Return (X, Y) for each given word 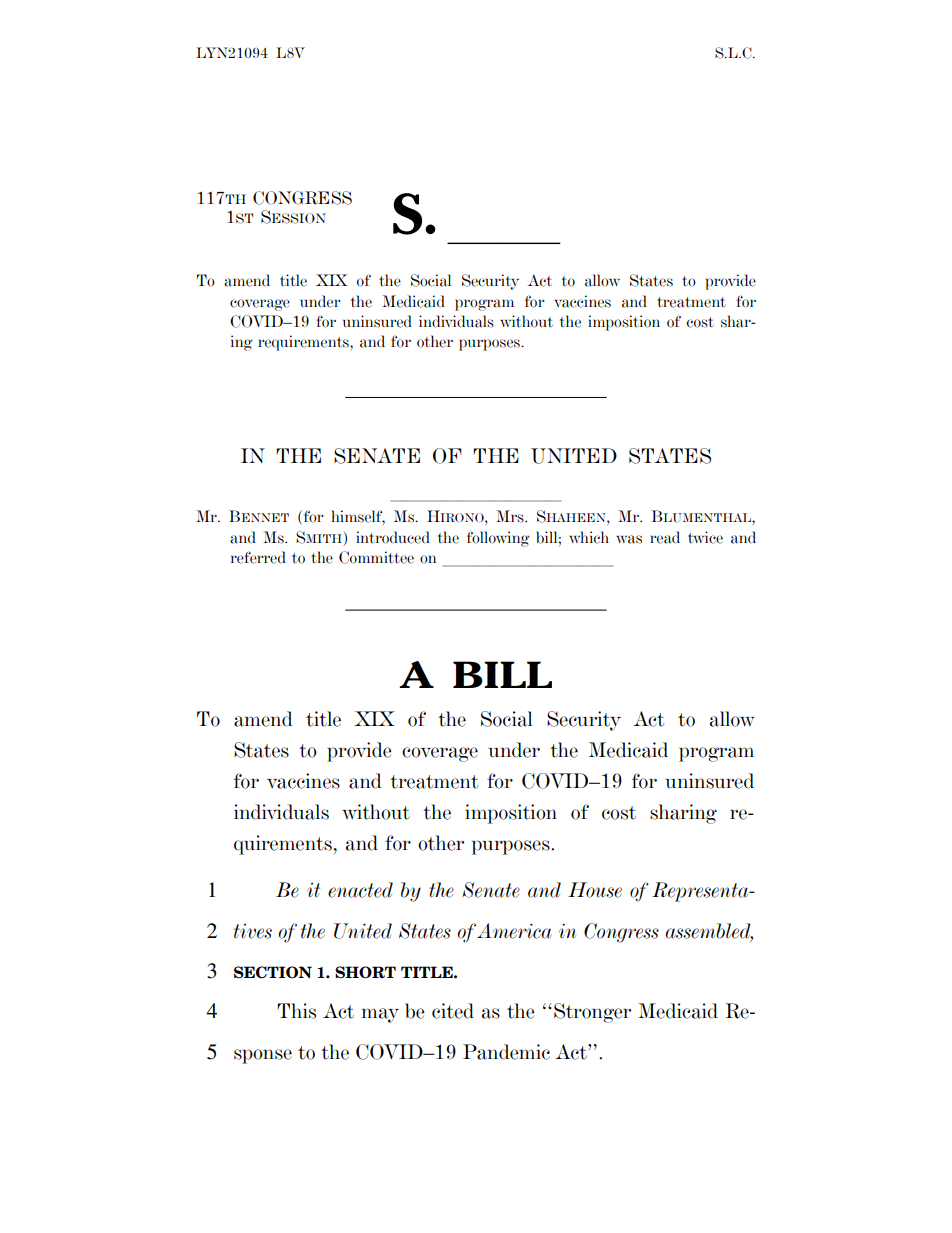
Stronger (592, 1013)
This (296, 1011)
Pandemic (506, 1052)
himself (358, 517)
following (498, 539)
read (665, 537)
